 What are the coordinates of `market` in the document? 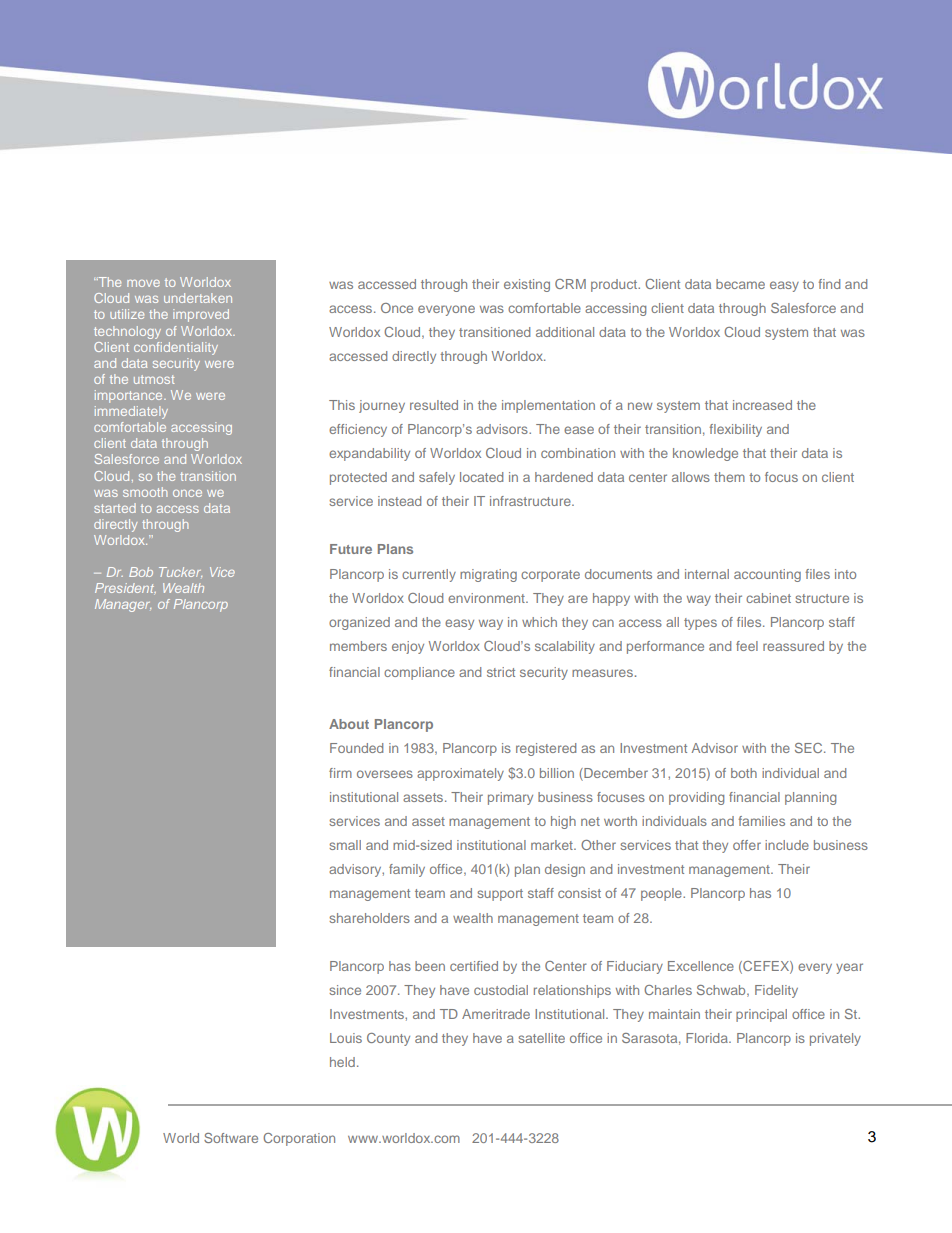 It's located at (553, 845).
